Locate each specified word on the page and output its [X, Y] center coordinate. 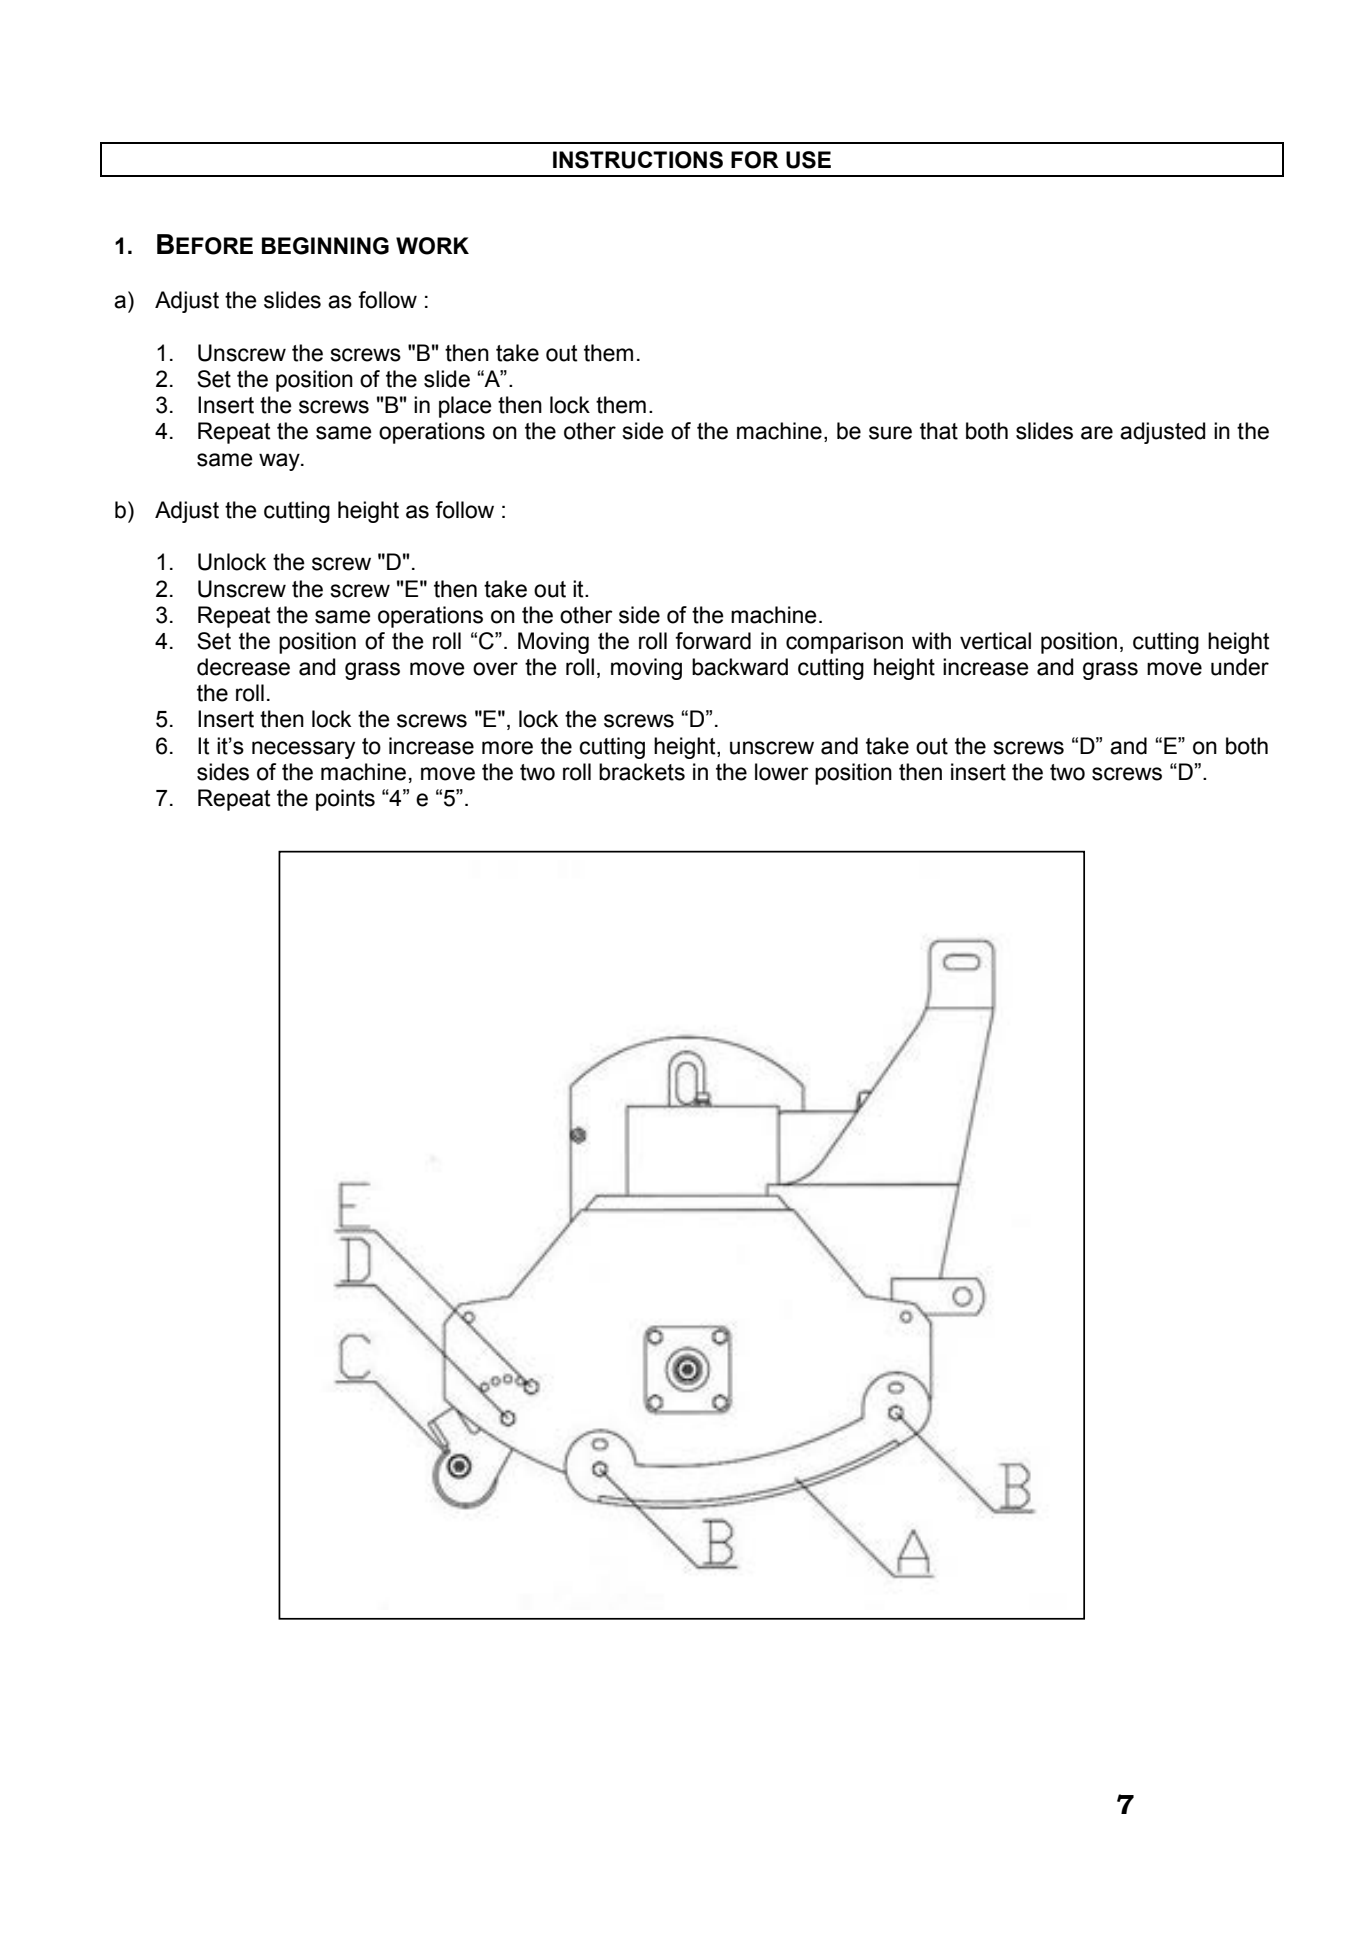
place [465, 407]
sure [890, 433]
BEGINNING [325, 246]
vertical [995, 641]
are [1097, 433]
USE [808, 160]
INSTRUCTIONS [638, 160]
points [345, 800]
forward [713, 641]
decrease [243, 667]
